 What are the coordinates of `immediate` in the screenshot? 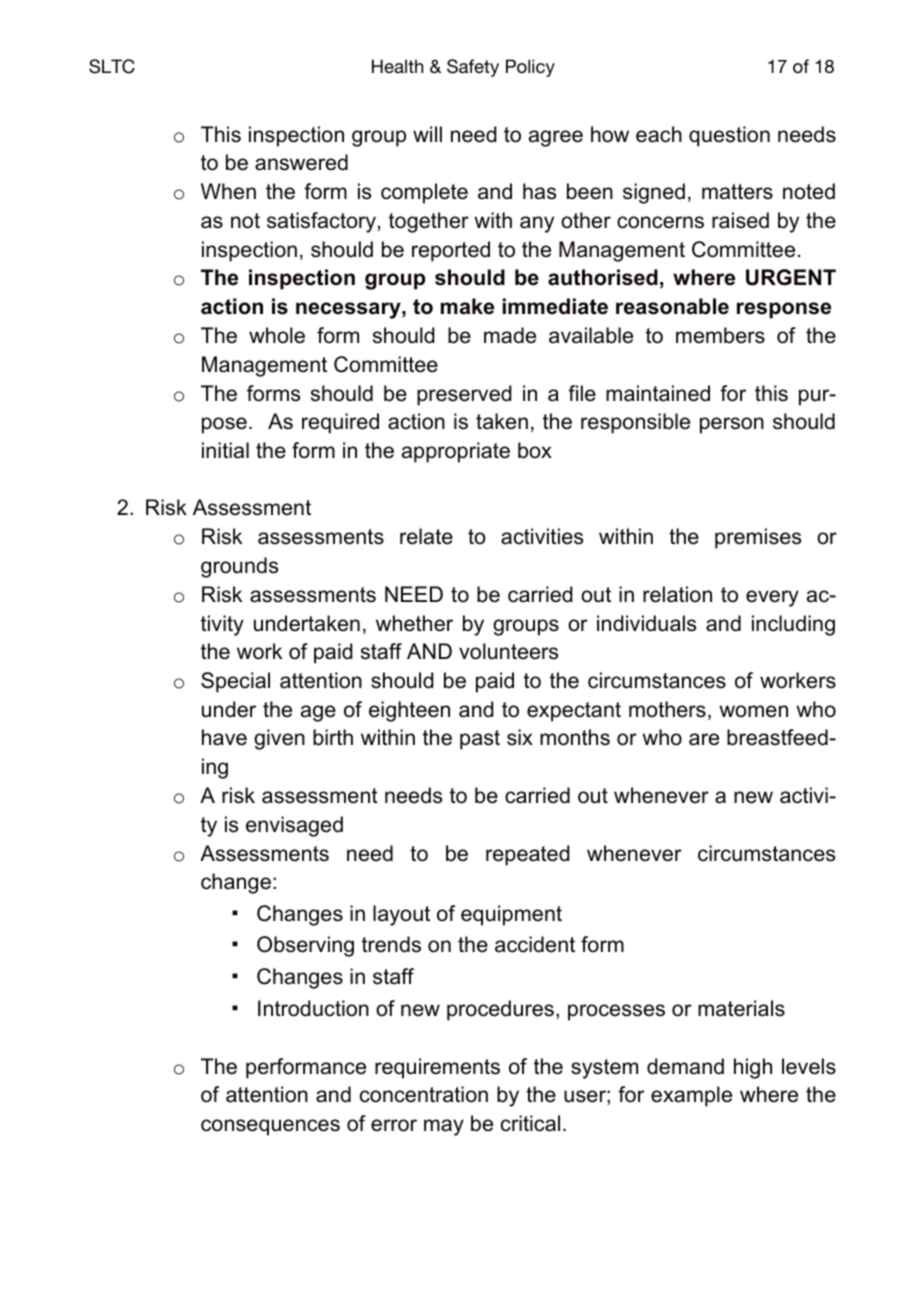 It's located at (555, 306).
